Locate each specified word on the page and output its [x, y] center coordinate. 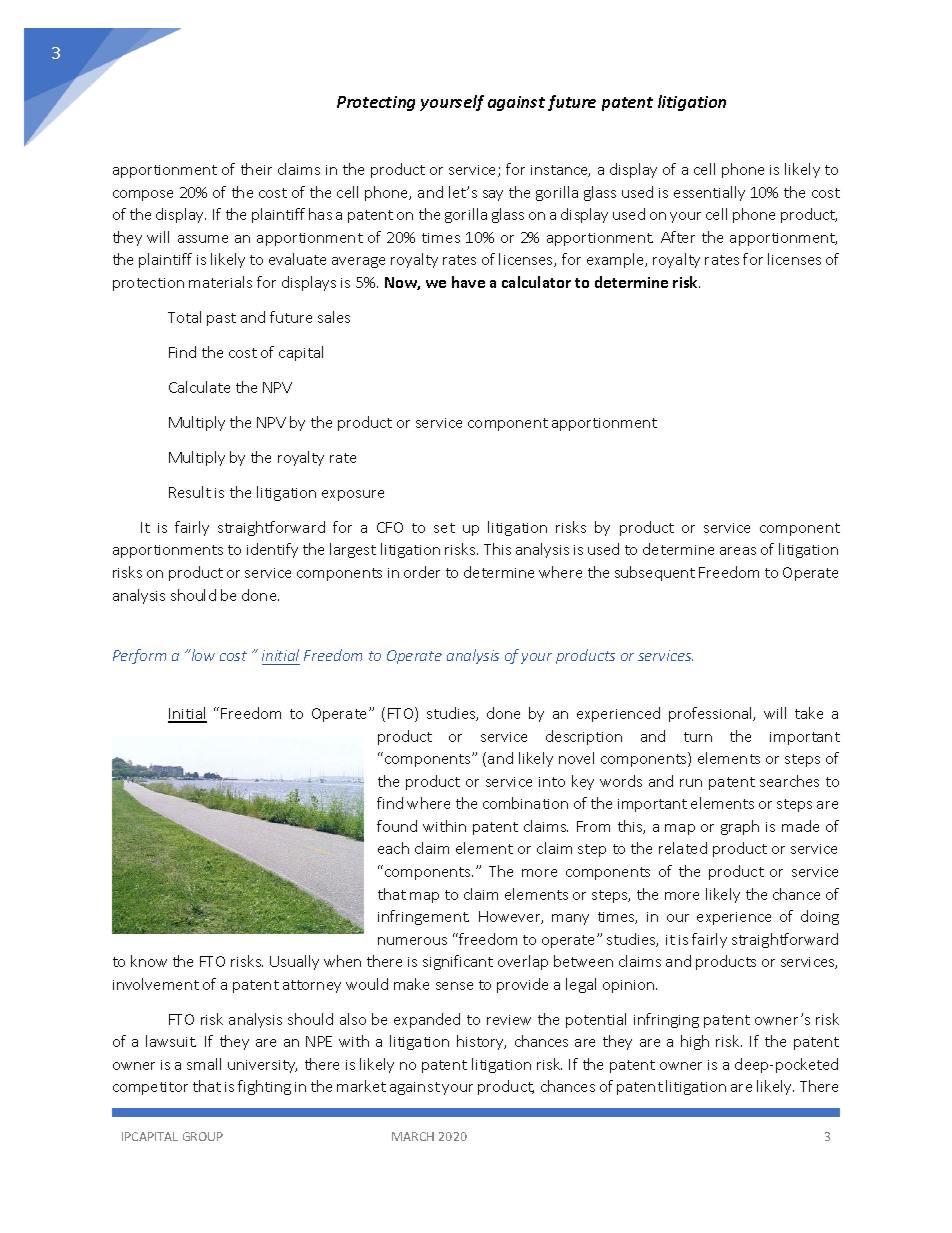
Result [190, 492]
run [691, 783]
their [256, 169]
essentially [709, 193]
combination [525, 803]
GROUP [203, 1136]
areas [738, 551]
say [493, 195]
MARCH [413, 1136]
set [444, 528]
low [202, 655]
